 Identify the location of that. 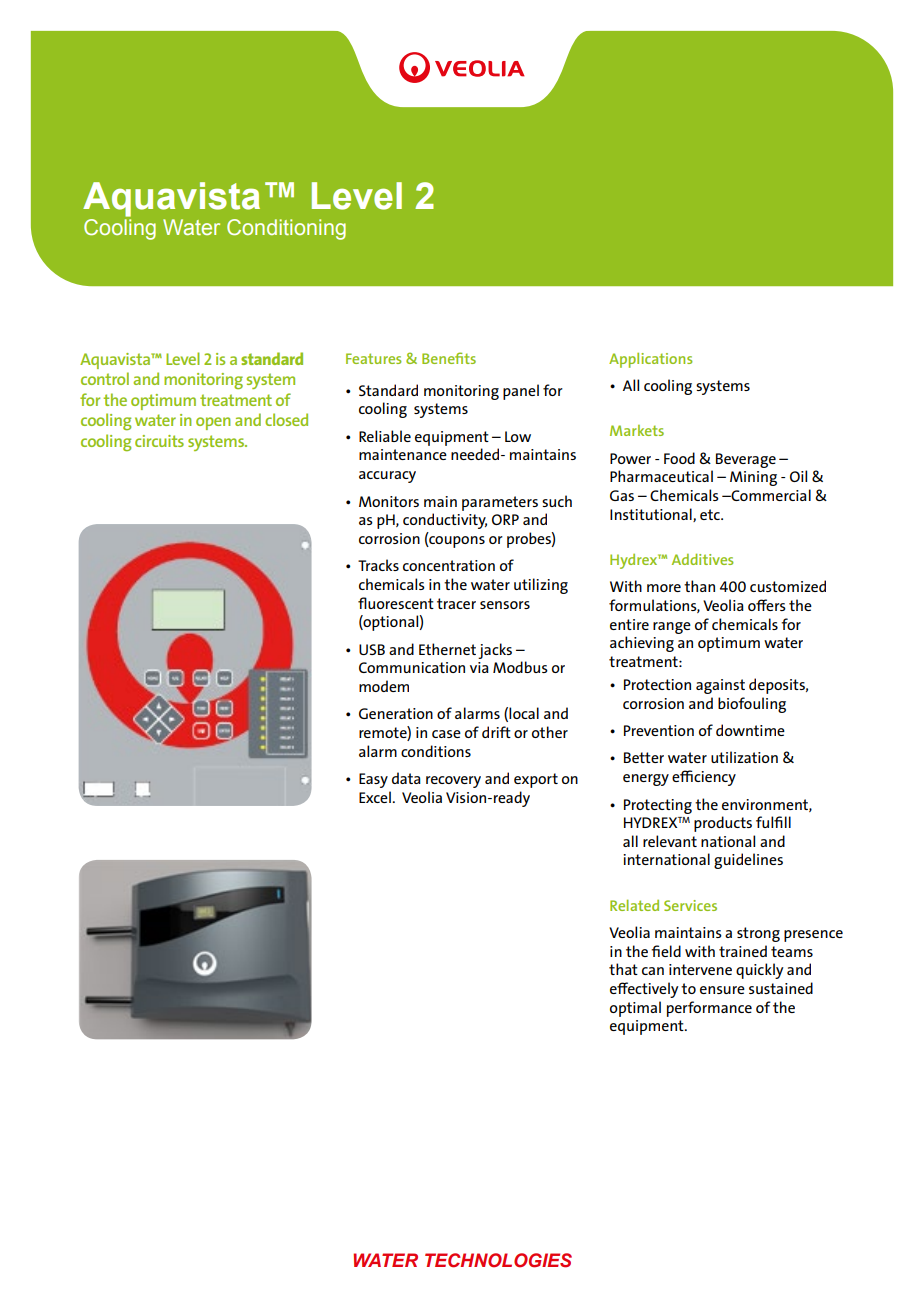
(623, 969).
